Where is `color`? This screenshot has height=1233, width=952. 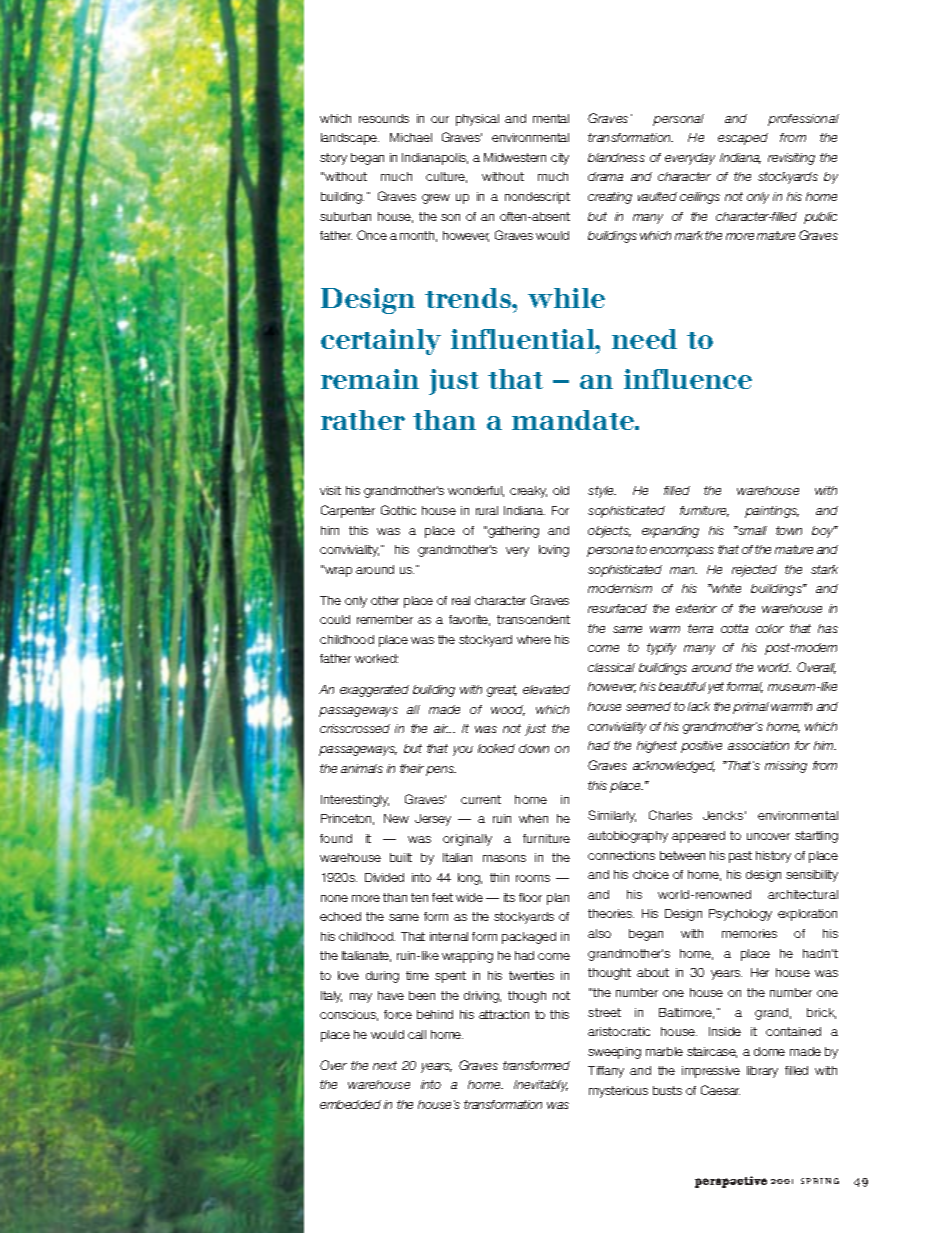 color is located at coordinates (770, 628).
